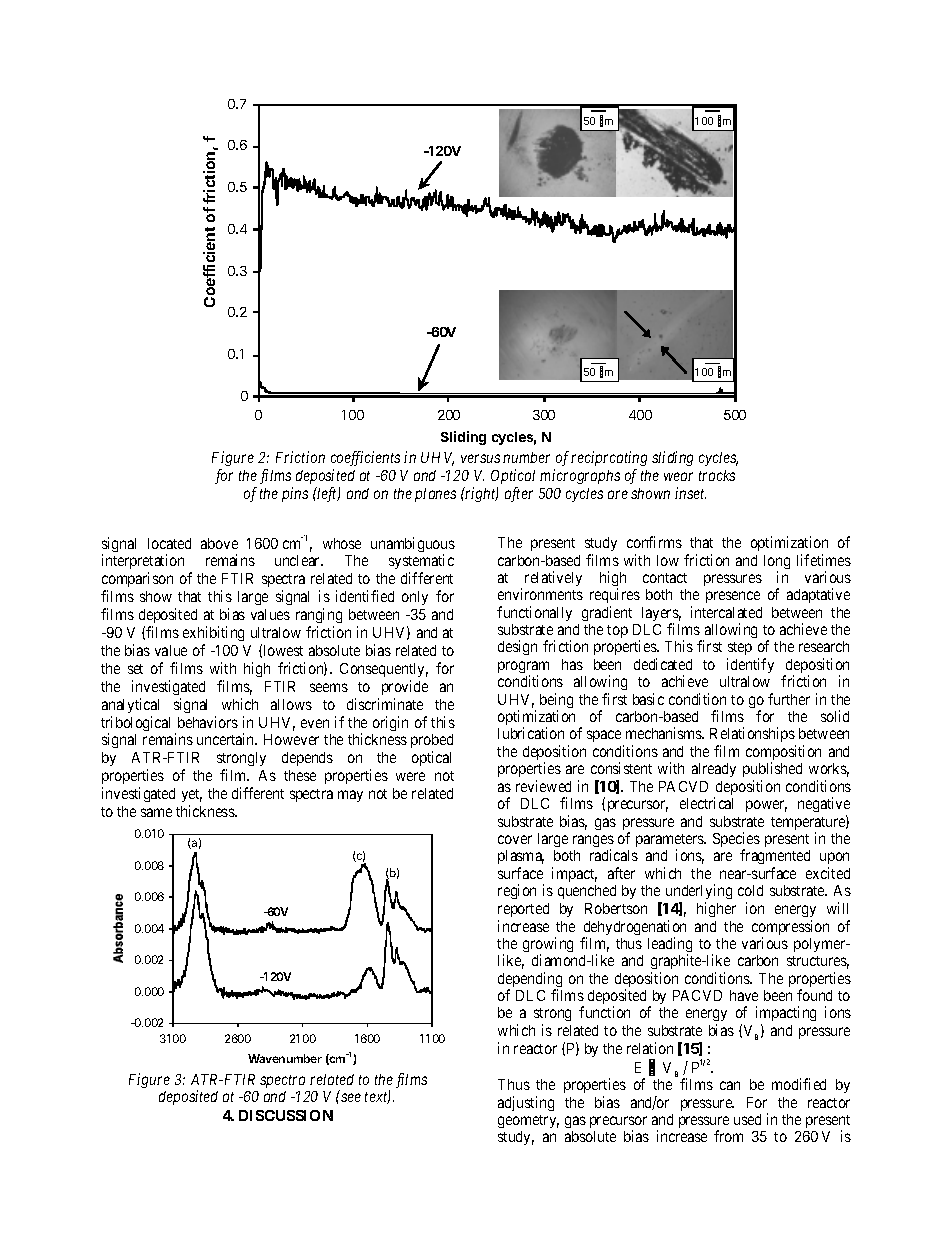 This screenshot has height=1233, width=952. What do you see at coordinates (526, 1103) in the screenshot?
I see `adjusting` at bounding box center [526, 1103].
